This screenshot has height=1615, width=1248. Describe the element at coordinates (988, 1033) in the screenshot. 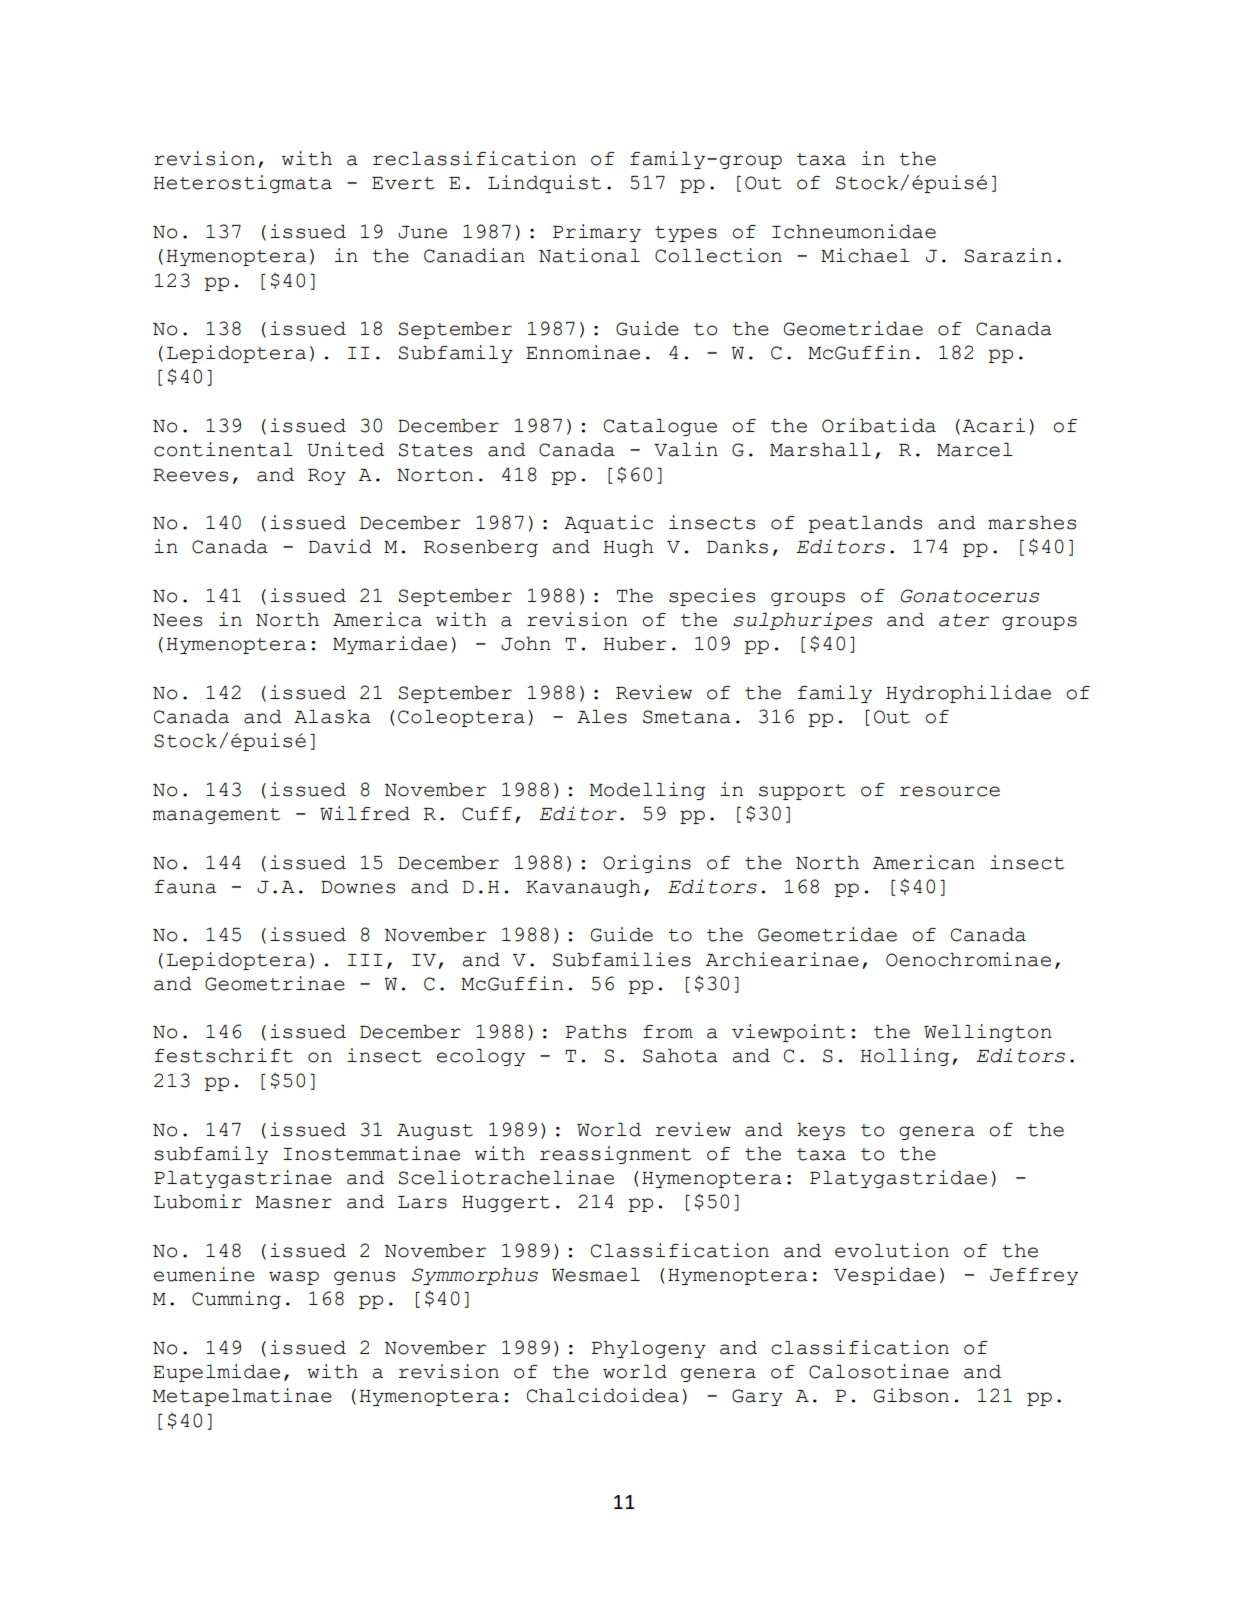

I see `Wellington` at that location.
